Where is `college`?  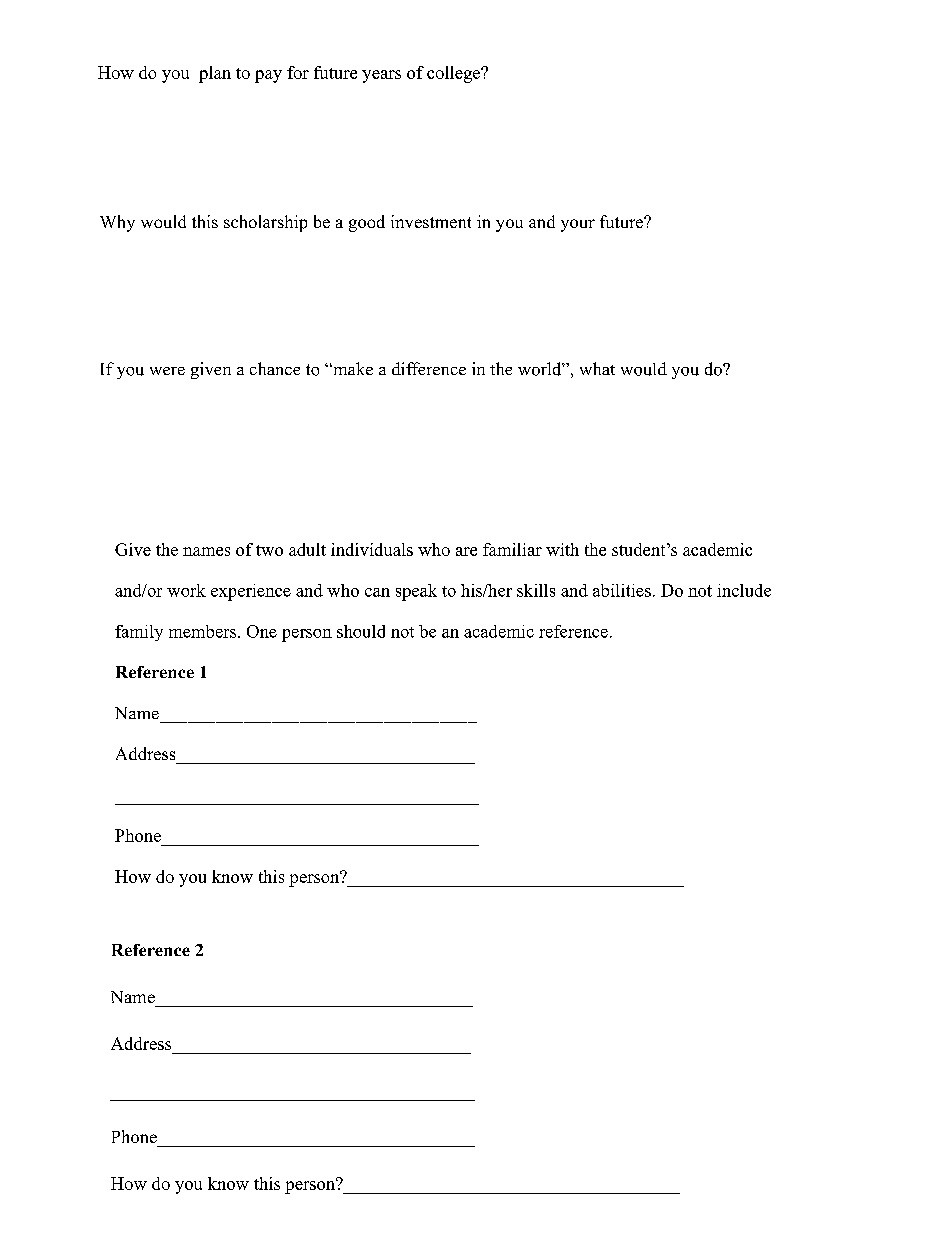 college is located at coordinates (454, 74).
